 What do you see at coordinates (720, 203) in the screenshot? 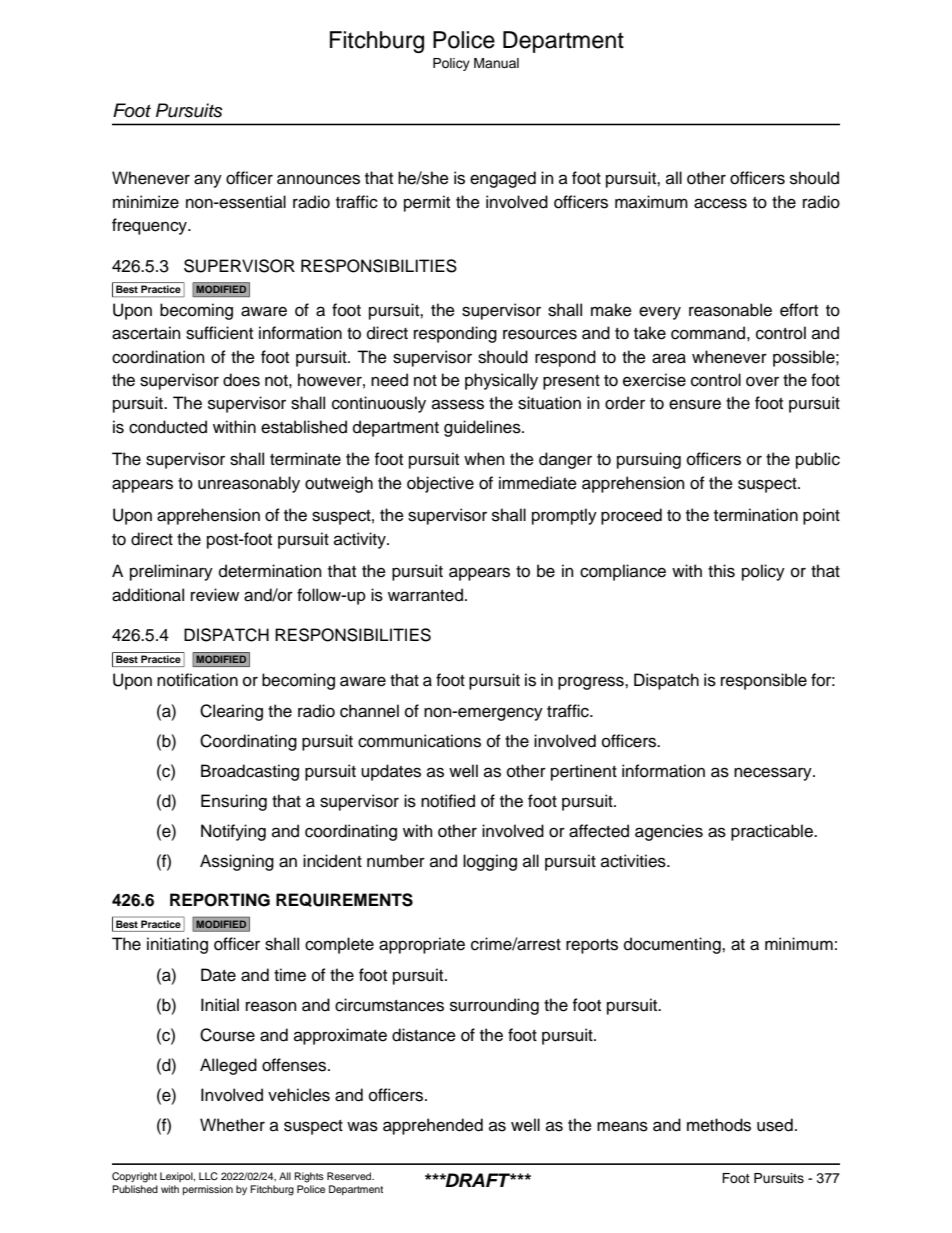
I see `access` at bounding box center [720, 203].
